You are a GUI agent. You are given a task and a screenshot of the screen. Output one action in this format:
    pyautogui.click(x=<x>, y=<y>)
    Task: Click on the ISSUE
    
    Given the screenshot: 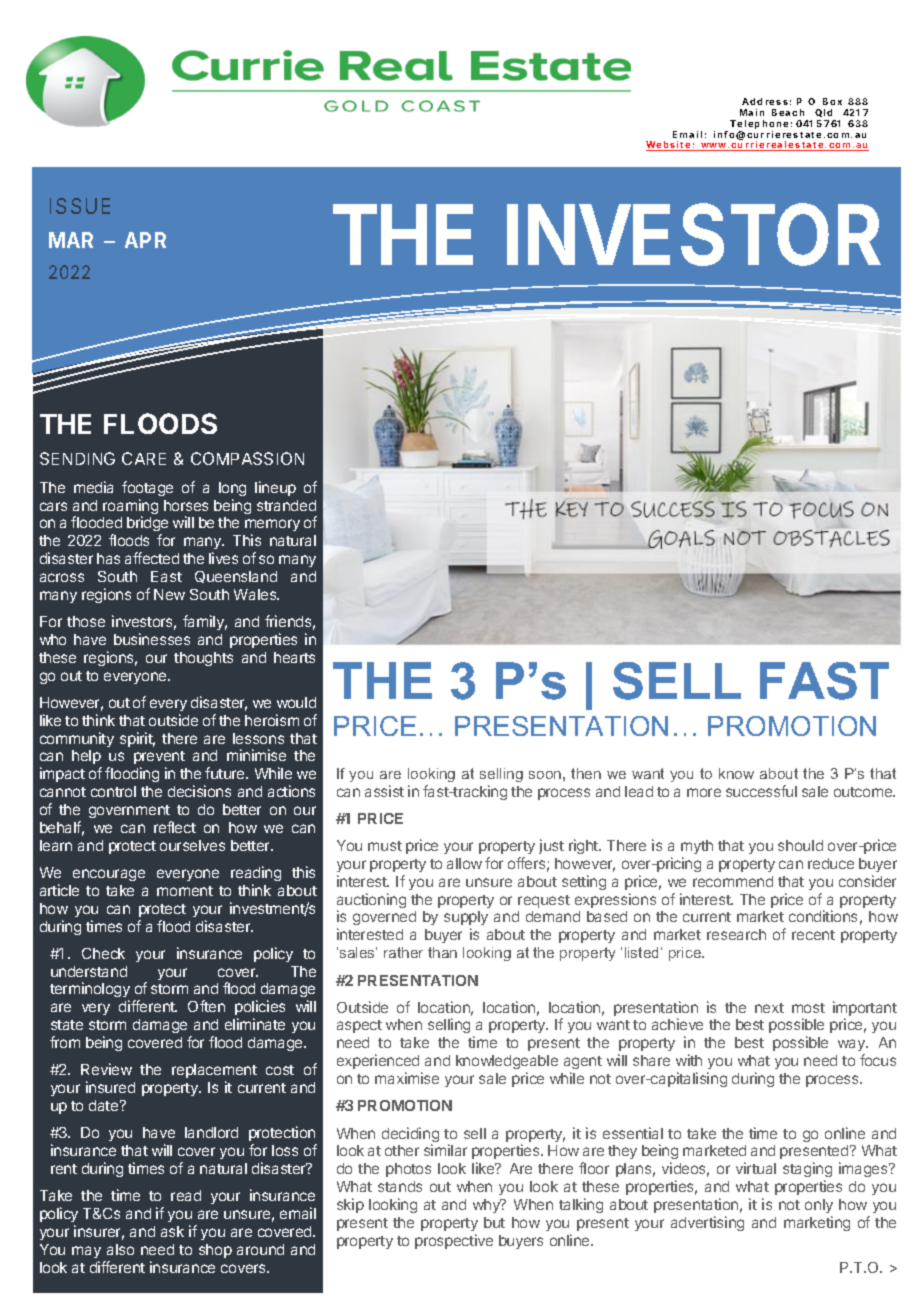 What is the action you would take?
    pyautogui.click(x=80, y=206)
